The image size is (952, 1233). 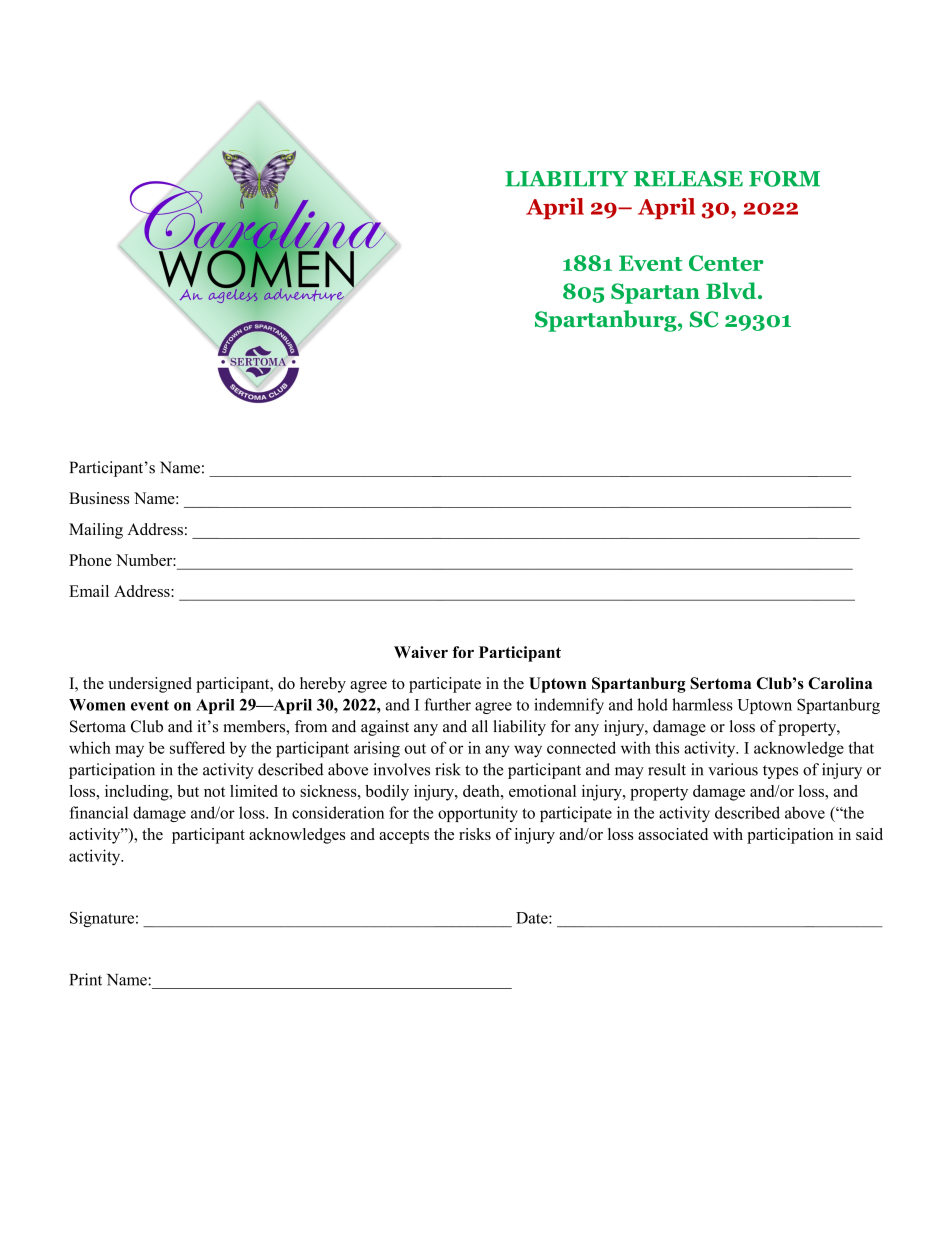 What do you see at coordinates (869, 834) in the document?
I see `said` at bounding box center [869, 834].
